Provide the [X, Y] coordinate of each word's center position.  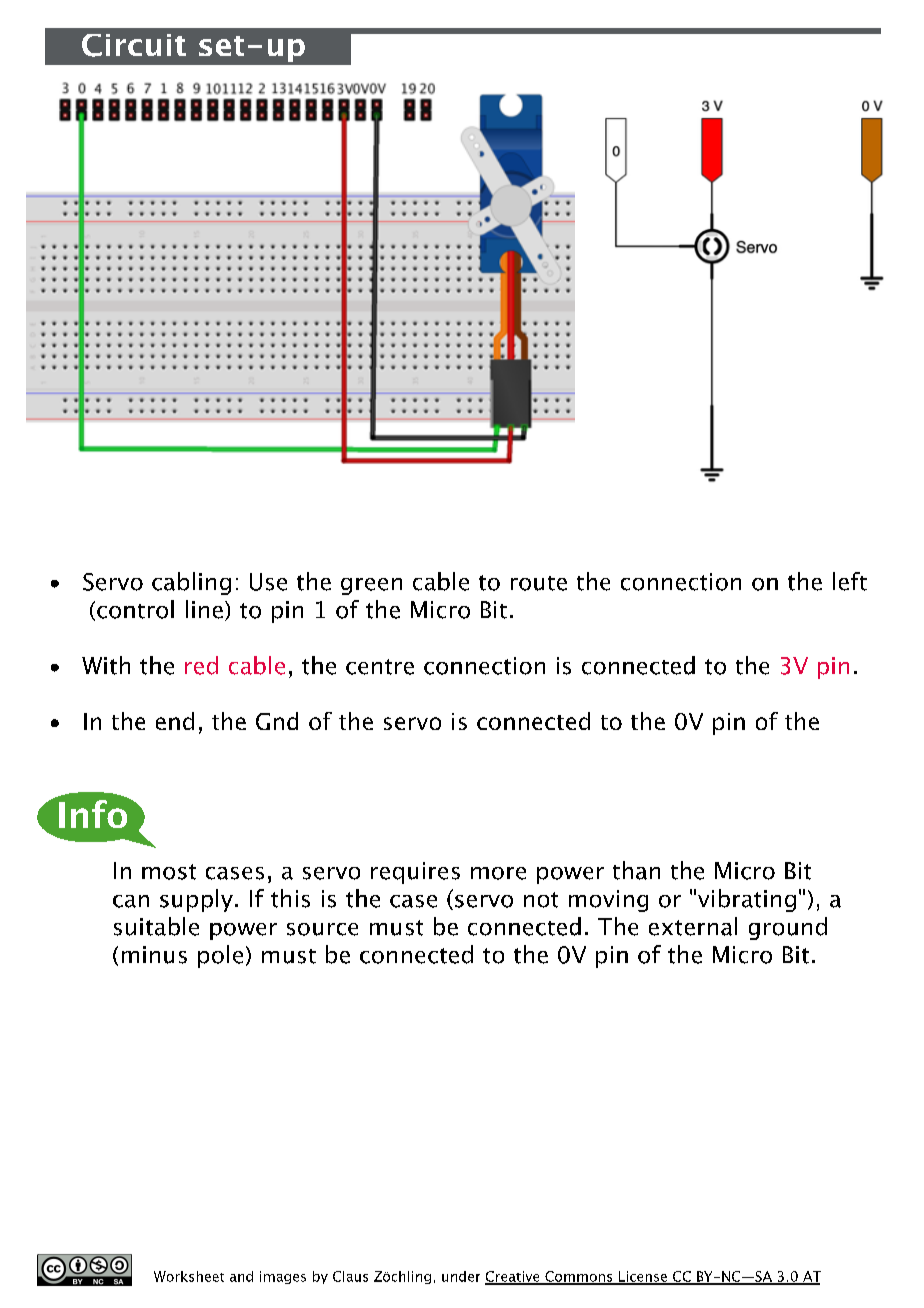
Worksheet [189, 1276]
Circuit [134, 45]
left [850, 581]
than [636, 870]
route [539, 583]
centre [380, 667]
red [201, 665]
